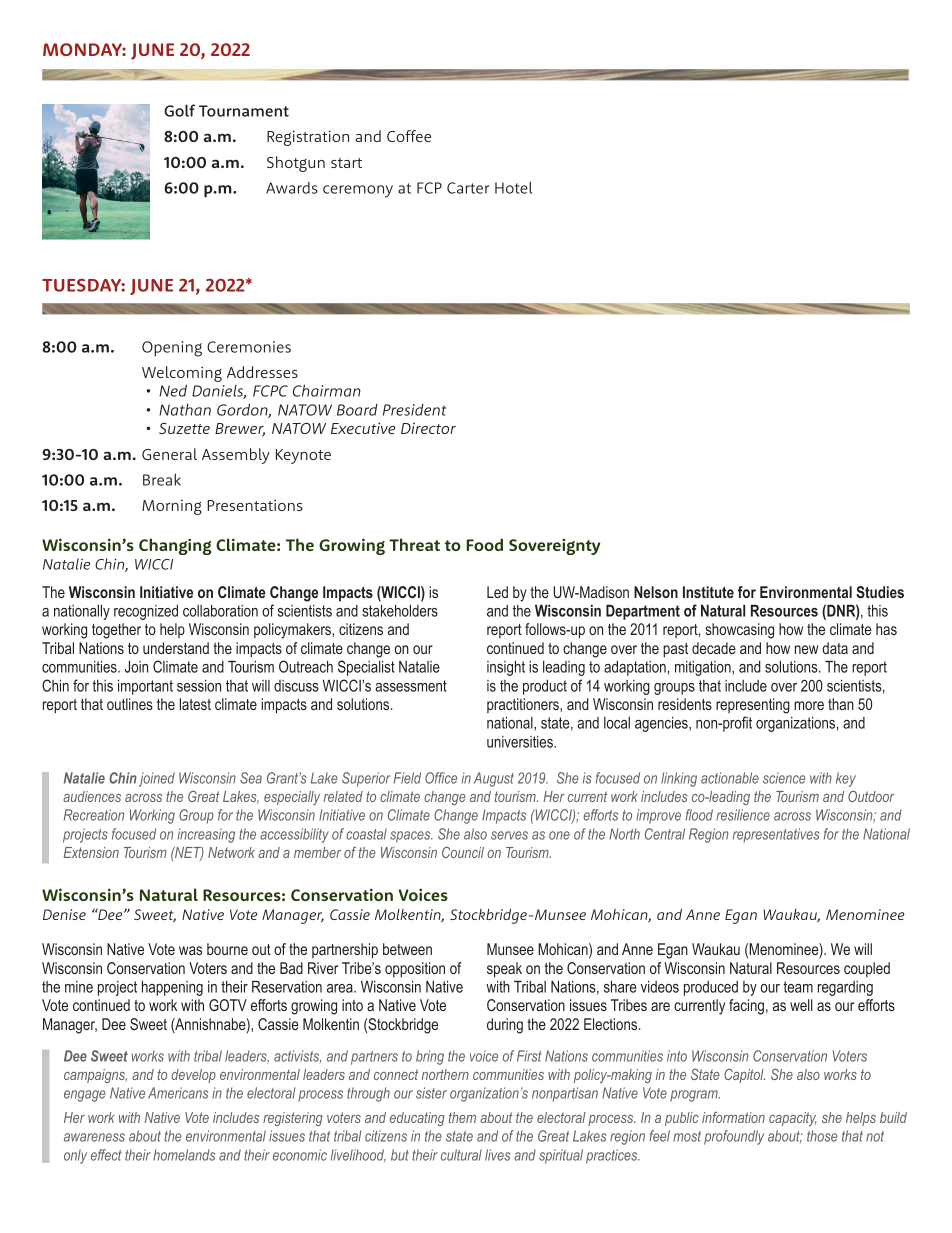 The width and height of the screenshot is (952, 1233). I want to click on them, so click(462, 1117).
